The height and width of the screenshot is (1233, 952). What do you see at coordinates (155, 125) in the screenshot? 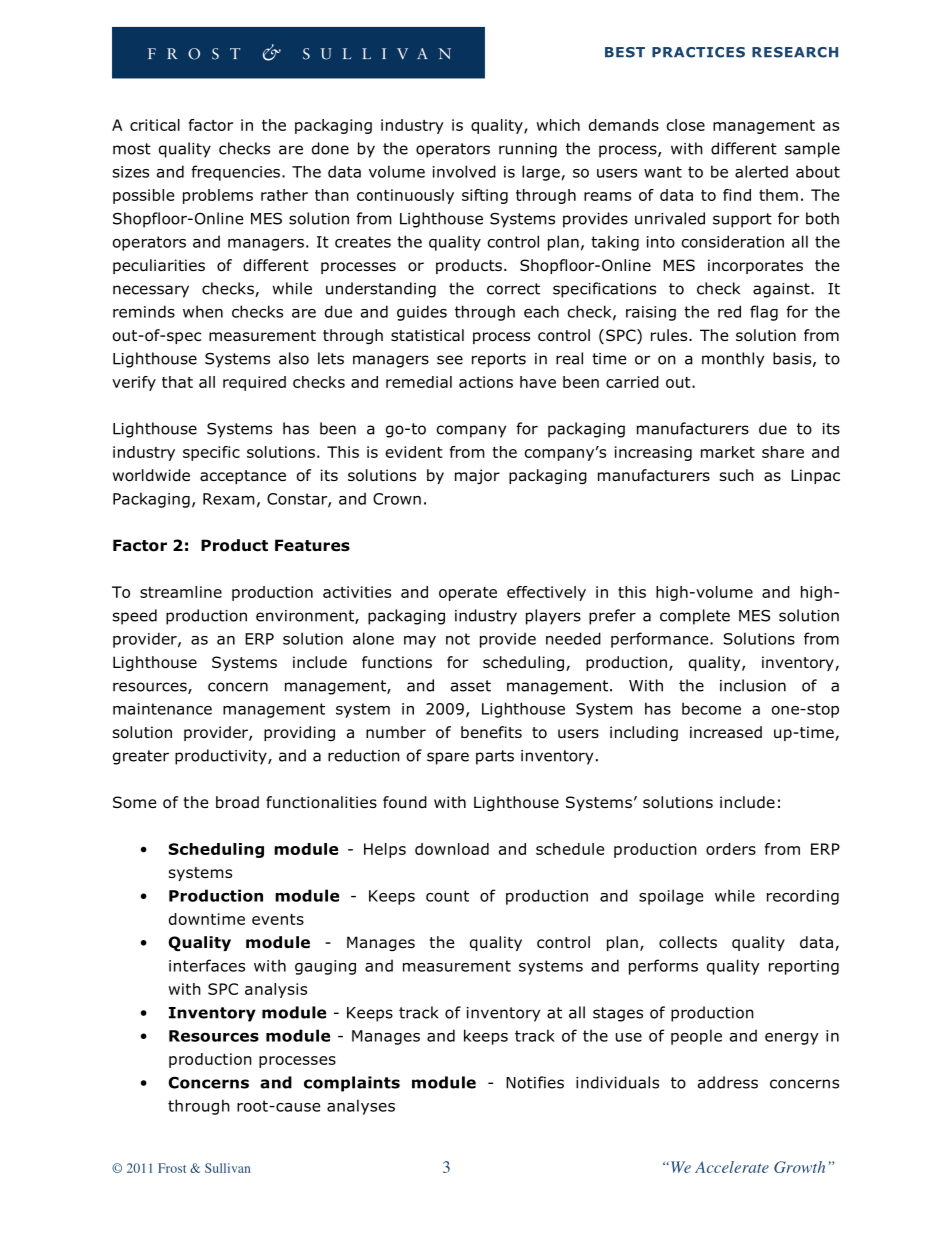
I see `critical` at bounding box center [155, 125].
